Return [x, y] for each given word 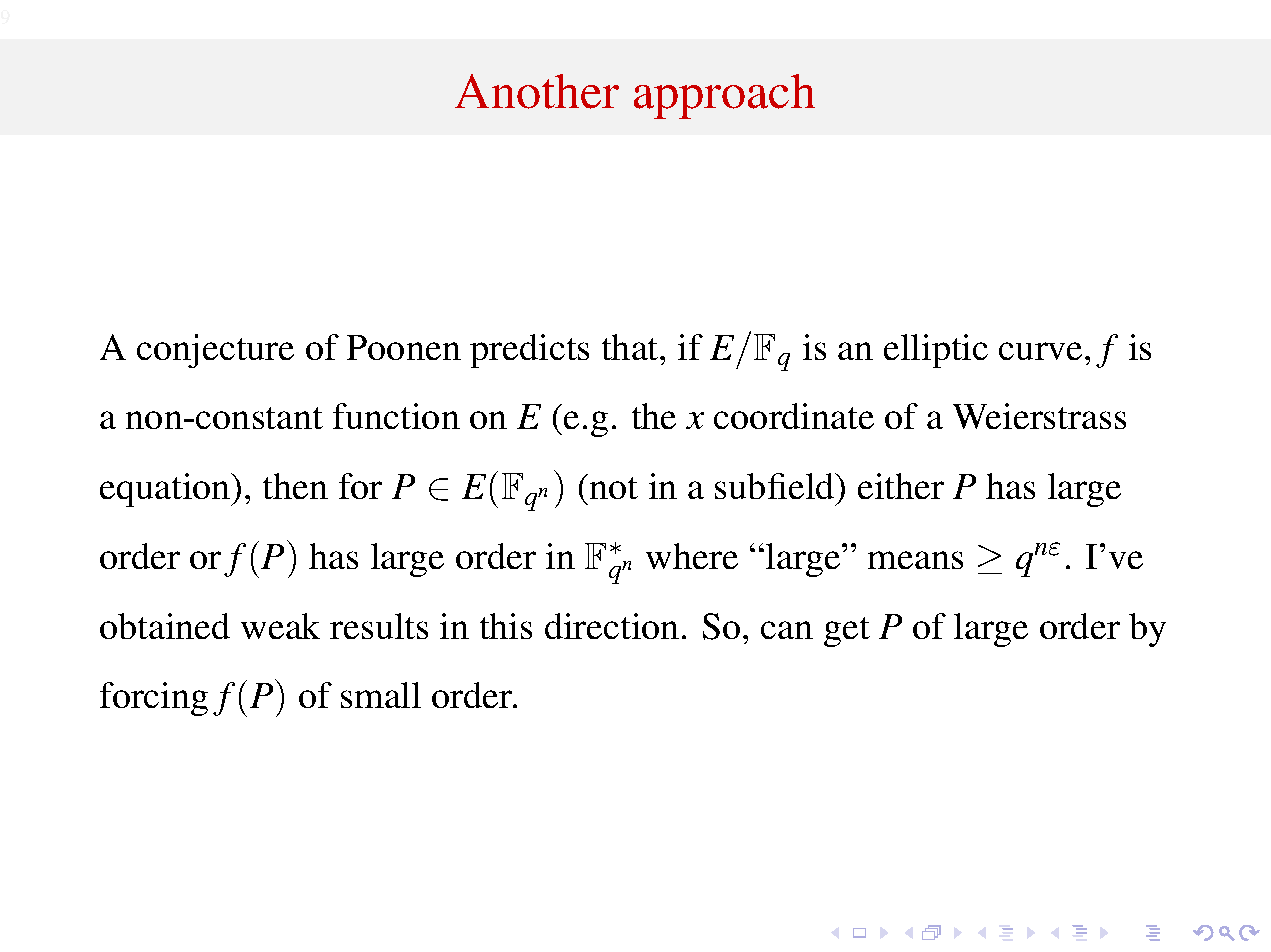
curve [1040, 351]
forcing [154, 699]
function [396, 416]
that [631, 347]
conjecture [215, 351]
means [915, 560]
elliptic [936, 351]
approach [724, 96]
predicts [529, 351]
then [295, 486]
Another [537, 91]
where [692, 556]
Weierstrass [1039, 416]
